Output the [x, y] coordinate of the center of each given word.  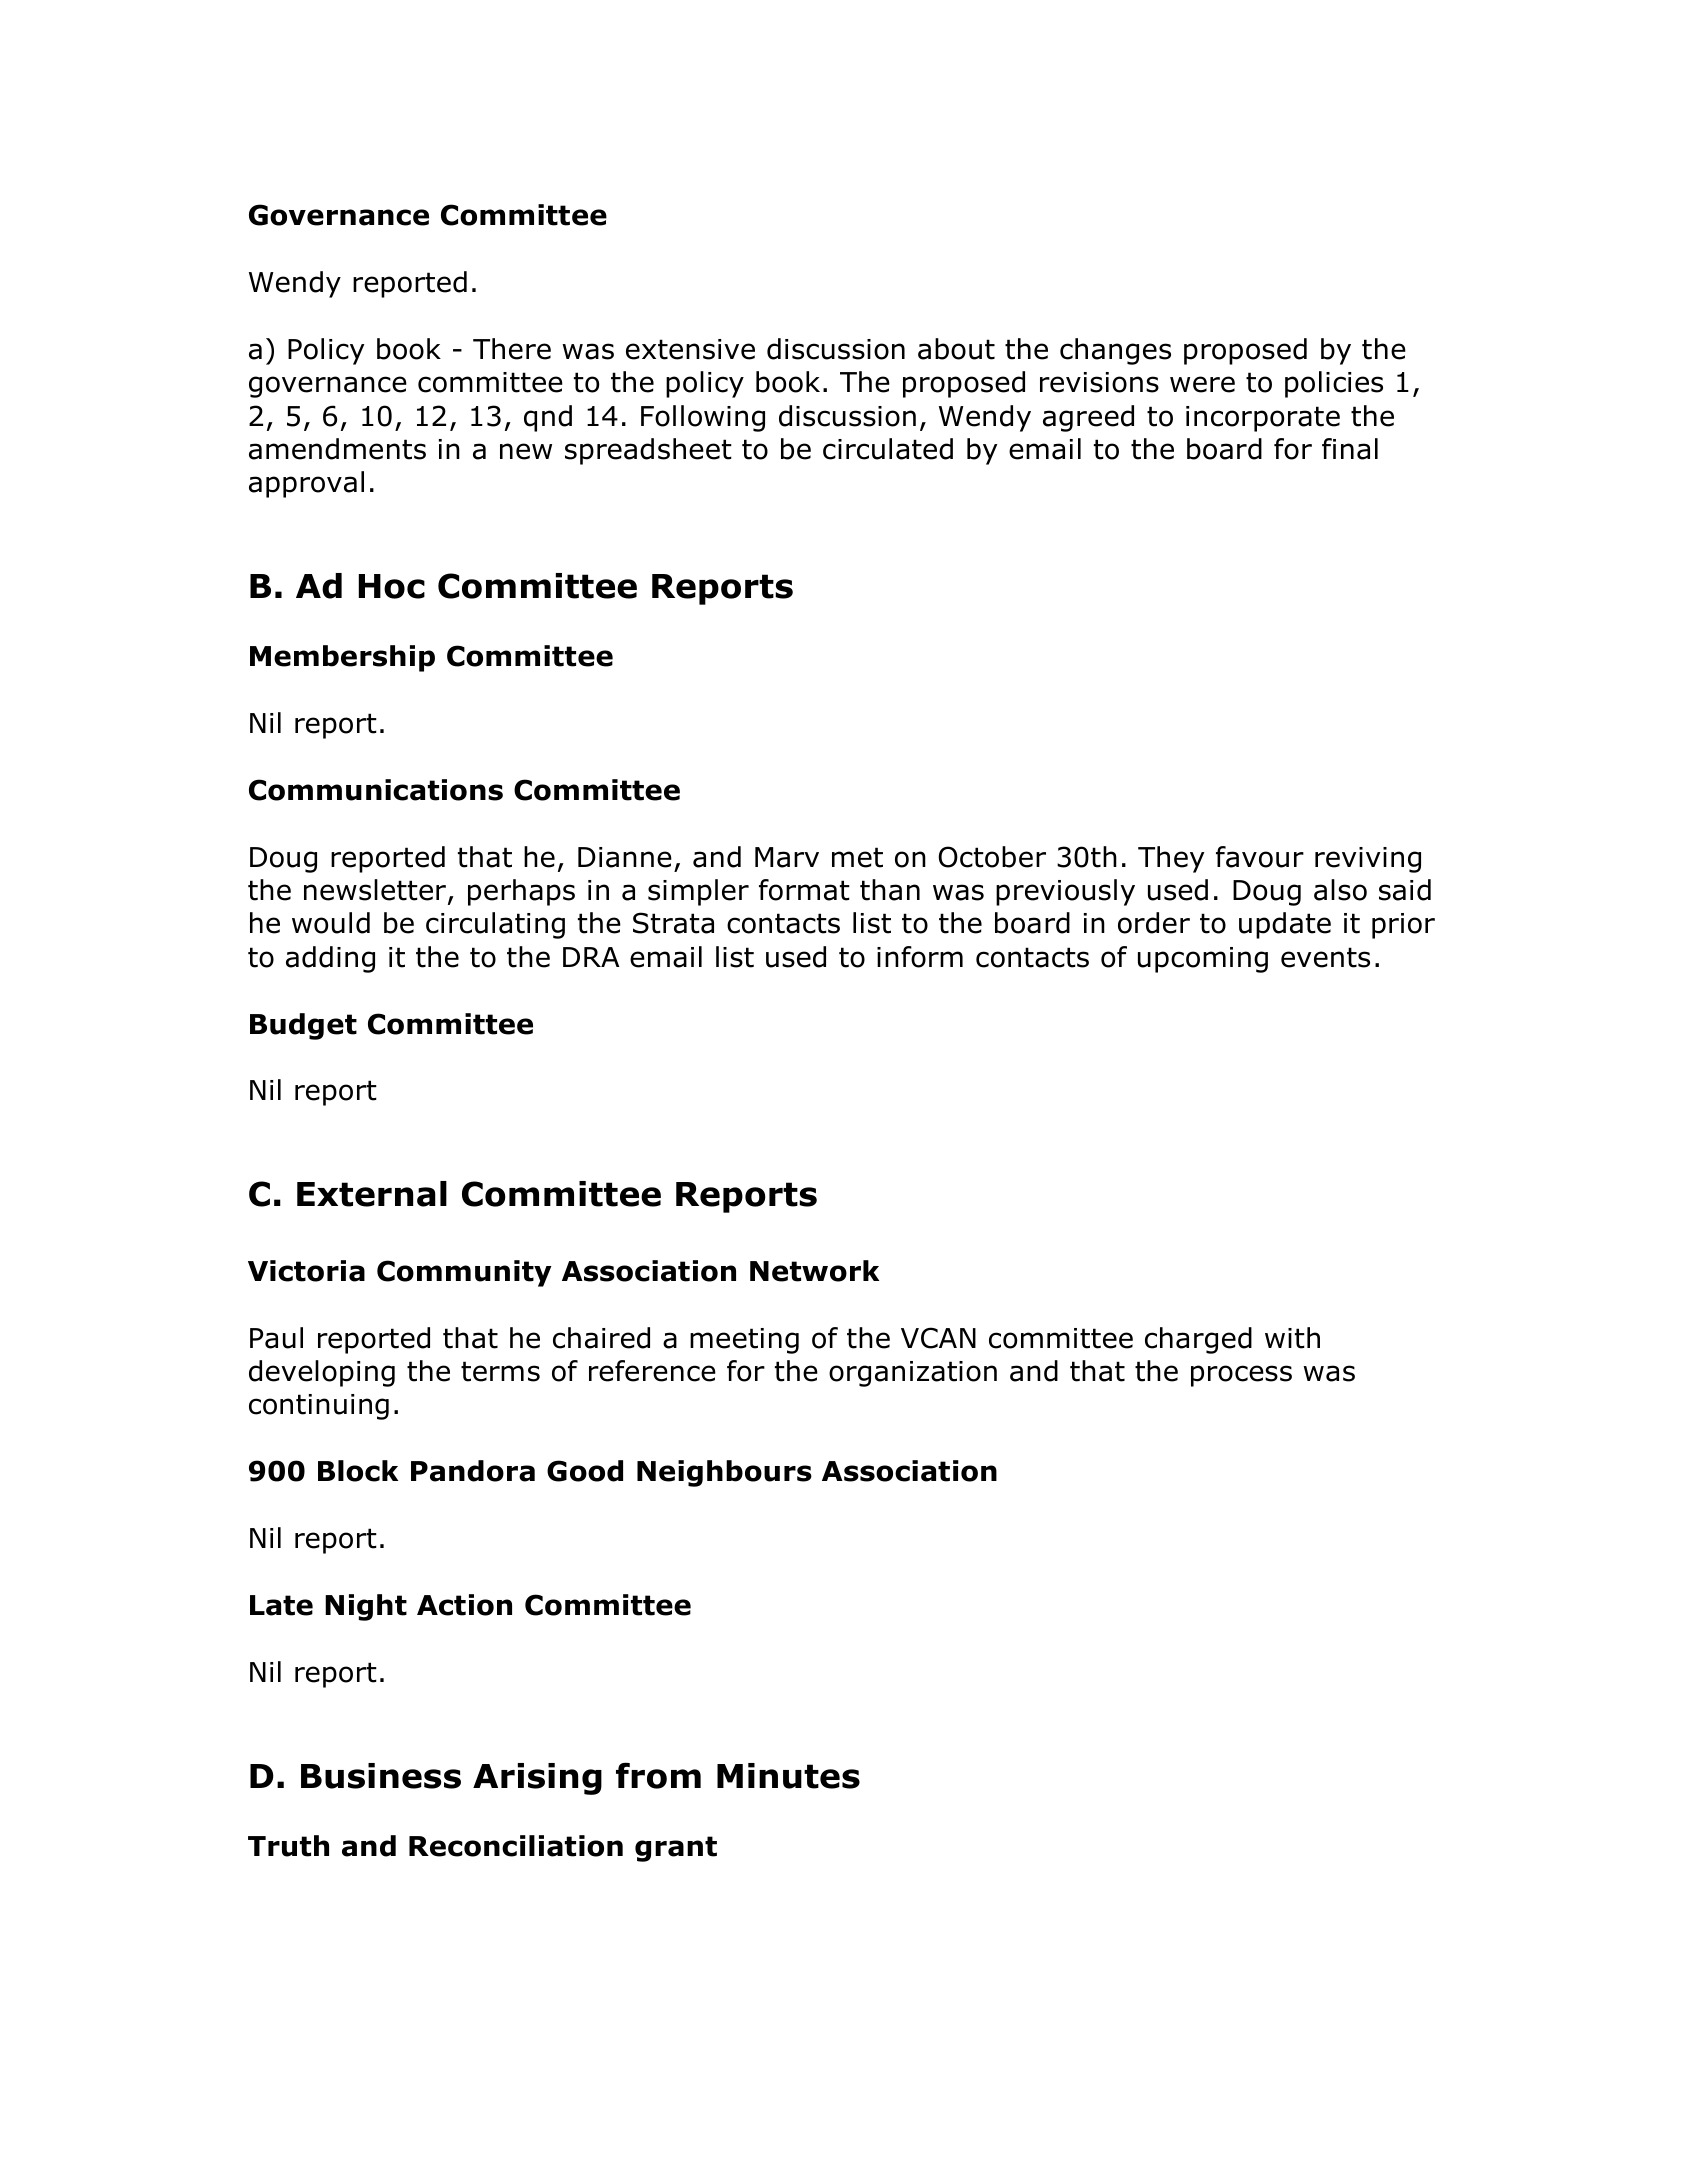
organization [913, 1374]
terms [500, 1371]
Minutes [788, 1776]
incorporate [1263, 419]
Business [381, 1776]
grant [676, 1849]
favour [1260, 857]
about [956, 349]
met [857, 857]
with [1292, 1338]
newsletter [375, 890]
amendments [337, 449]
